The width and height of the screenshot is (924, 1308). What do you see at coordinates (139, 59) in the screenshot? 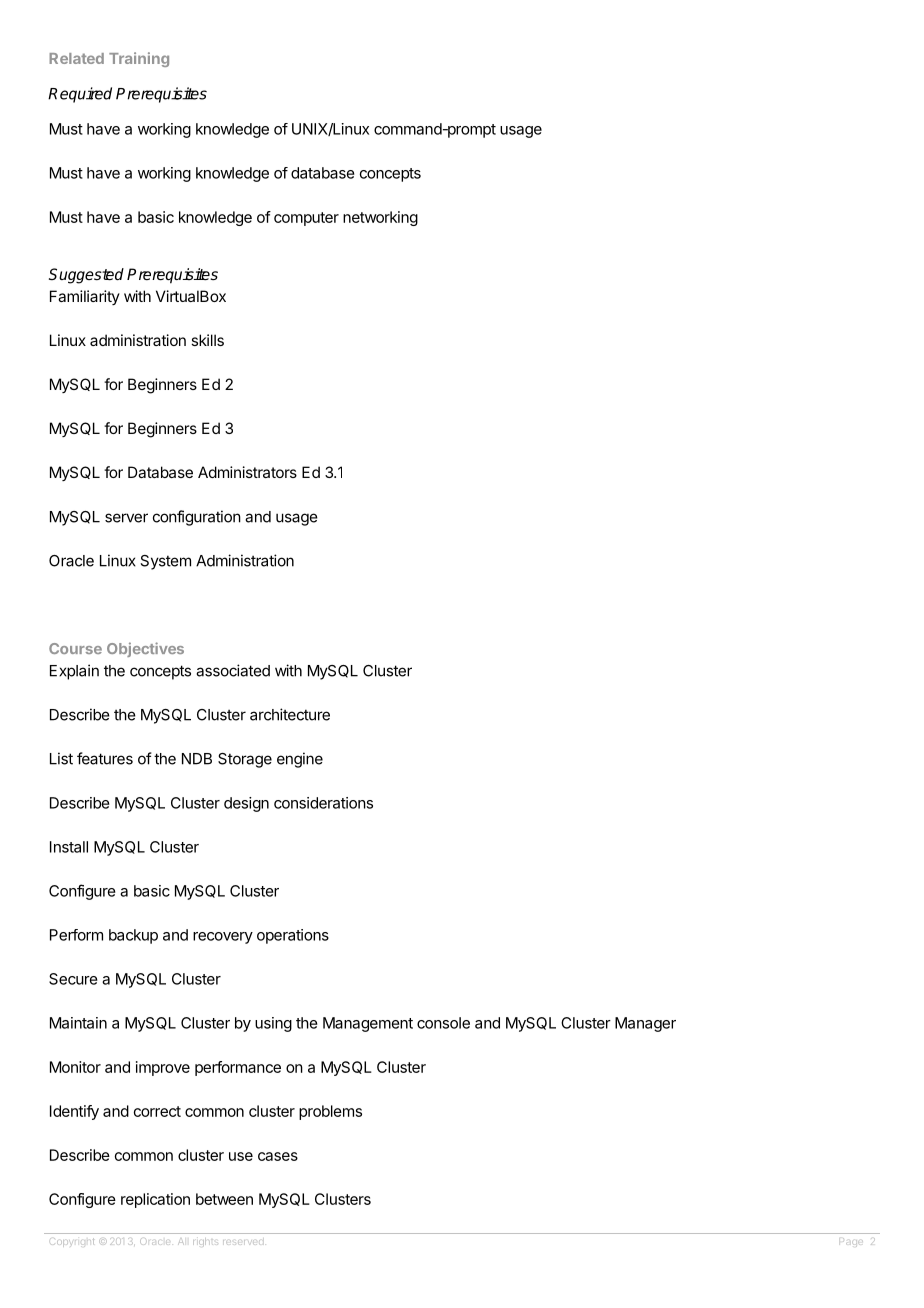
I see `Training` at bounding box center [139, 59].
